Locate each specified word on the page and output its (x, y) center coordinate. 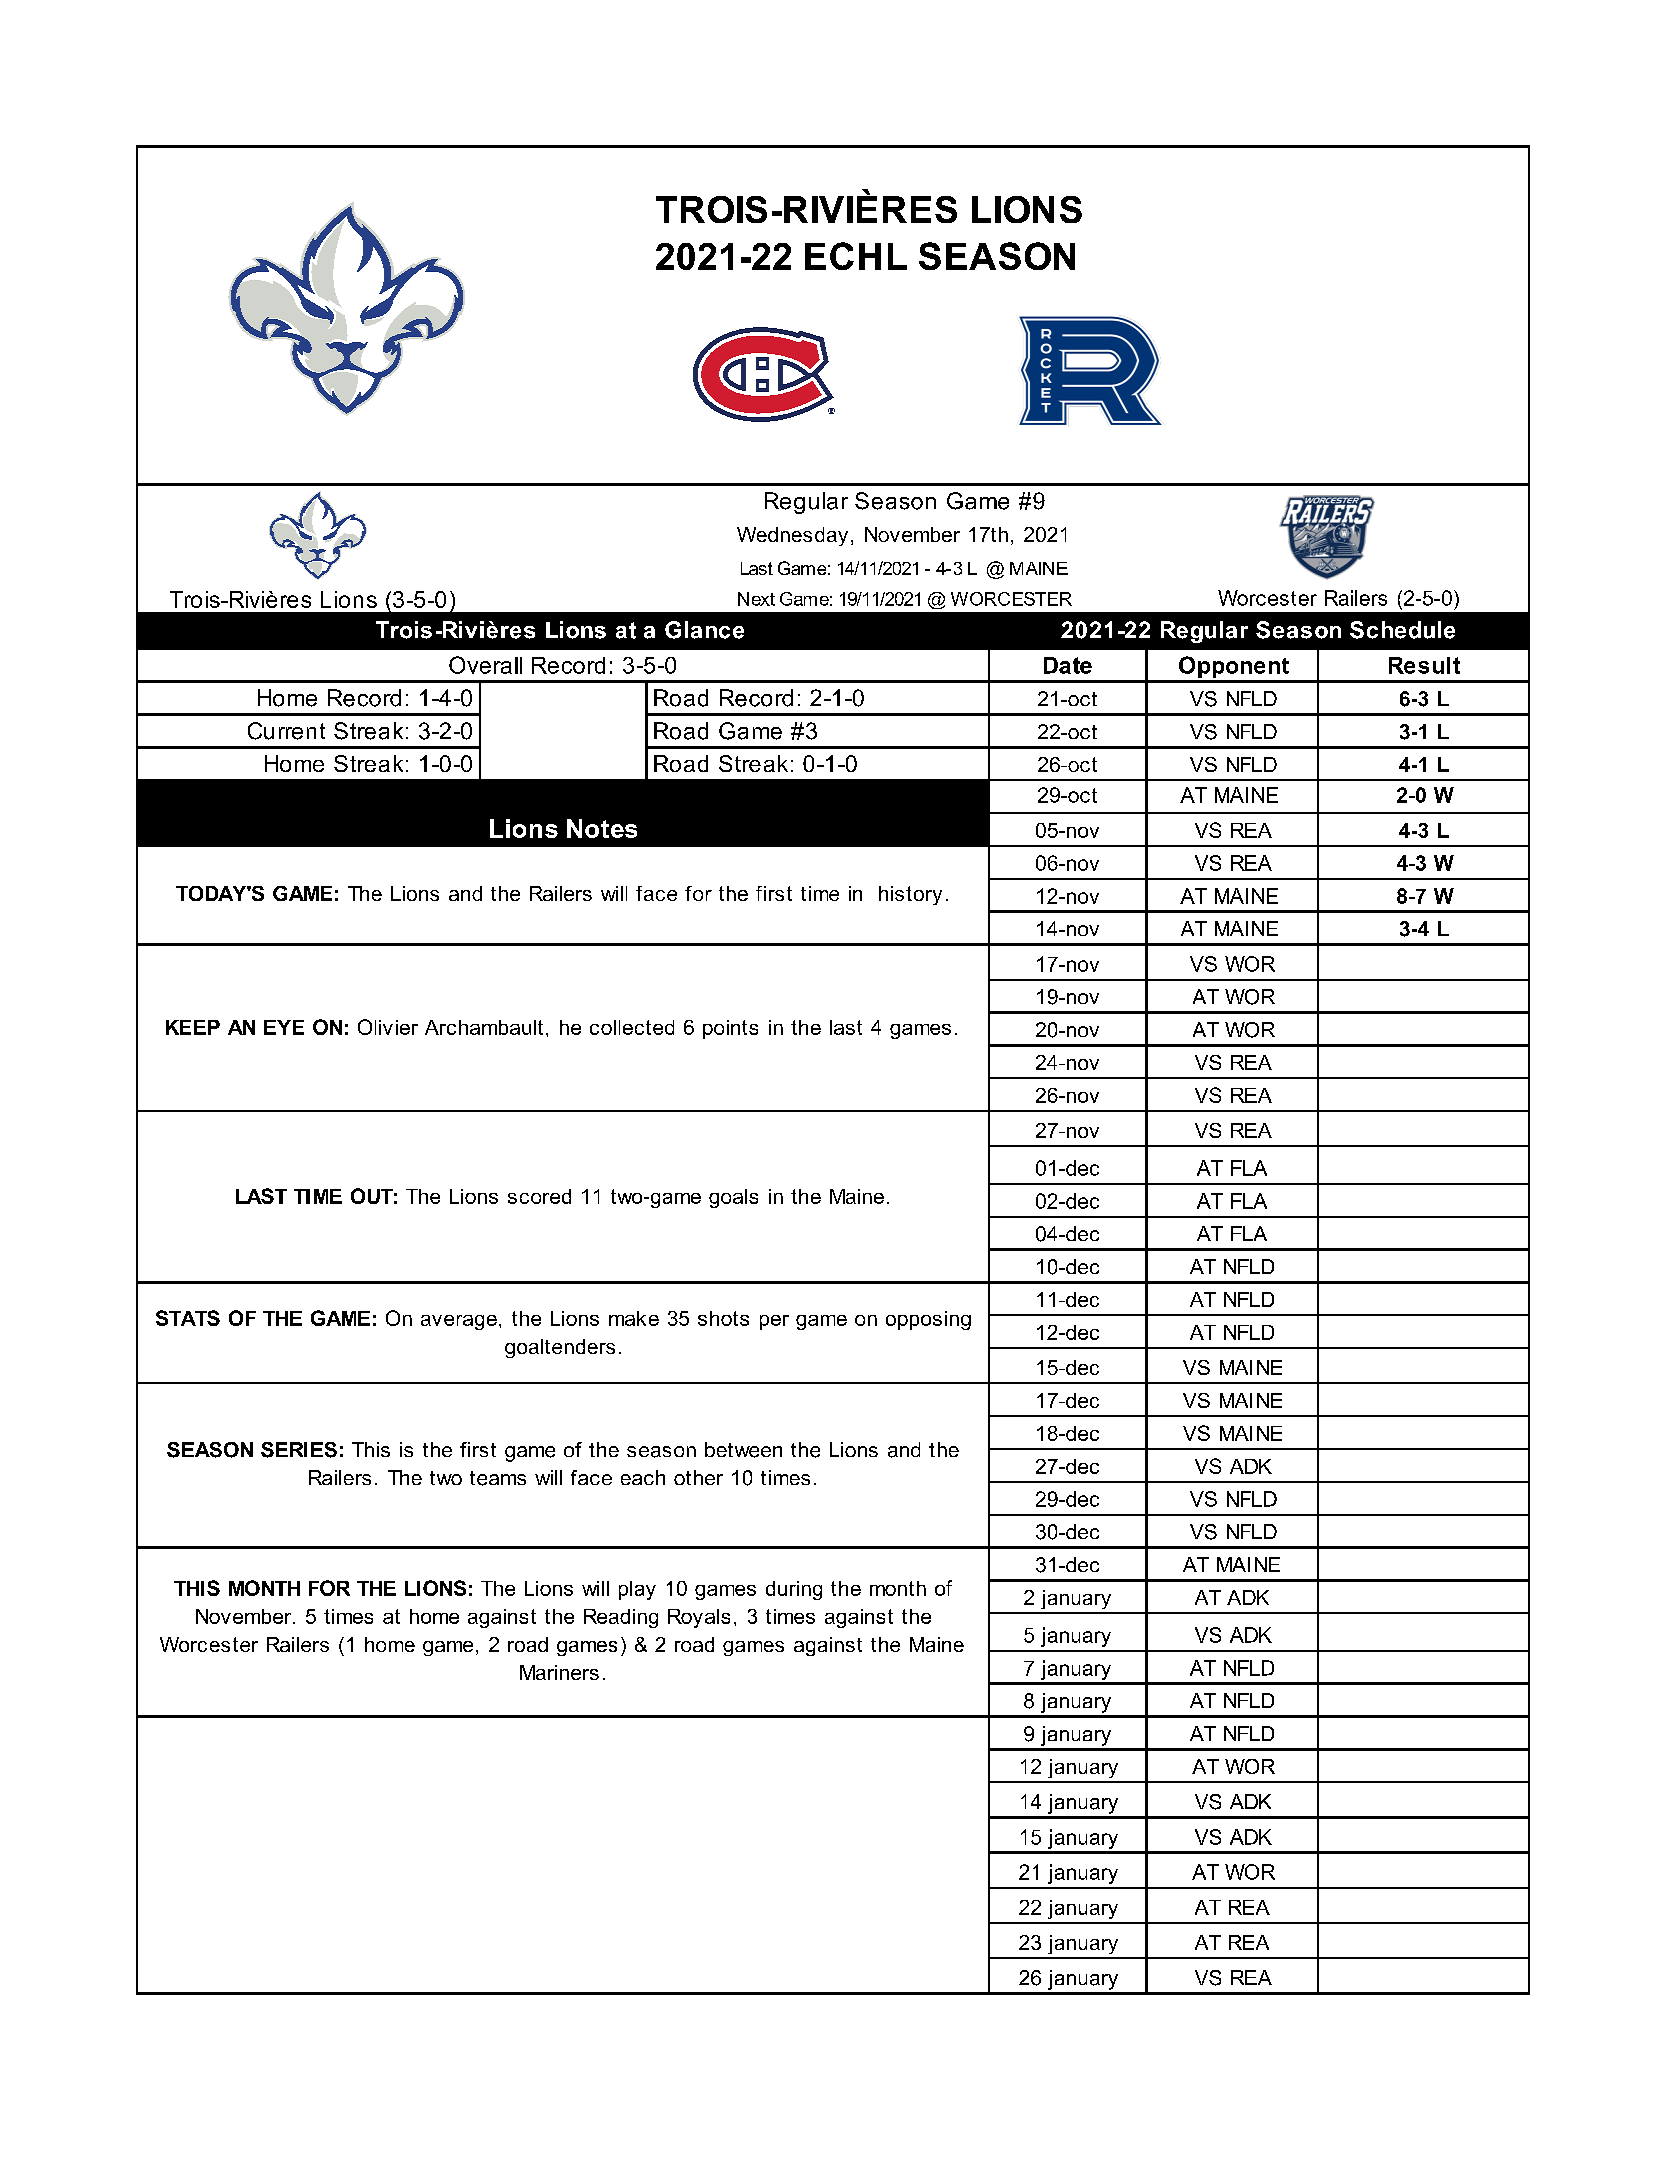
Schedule (1402, 630)
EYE (284, 1027)
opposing (928, 1320)
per (774, 1322)
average (459, 1322)
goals (733, 1198)
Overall (485, 665)
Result (1424, 665)
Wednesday (792, 536)
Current (286, 731)
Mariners (559, 1672)
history (910, 895)
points (730, 1029)
